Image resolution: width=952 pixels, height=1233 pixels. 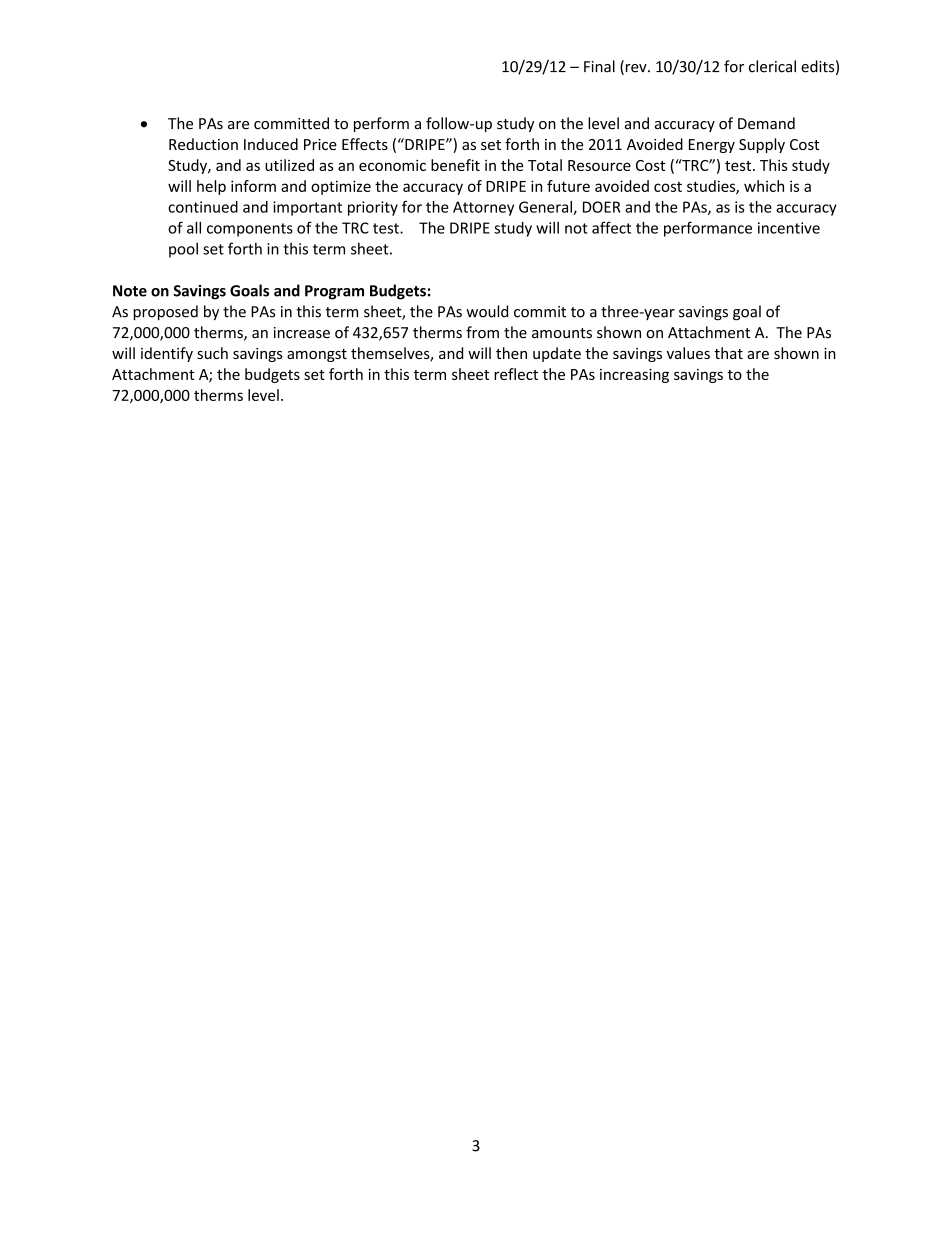 What do you see at coordinates (487, 311) in the image?
I see `would` at bounding box center [487, 311].
